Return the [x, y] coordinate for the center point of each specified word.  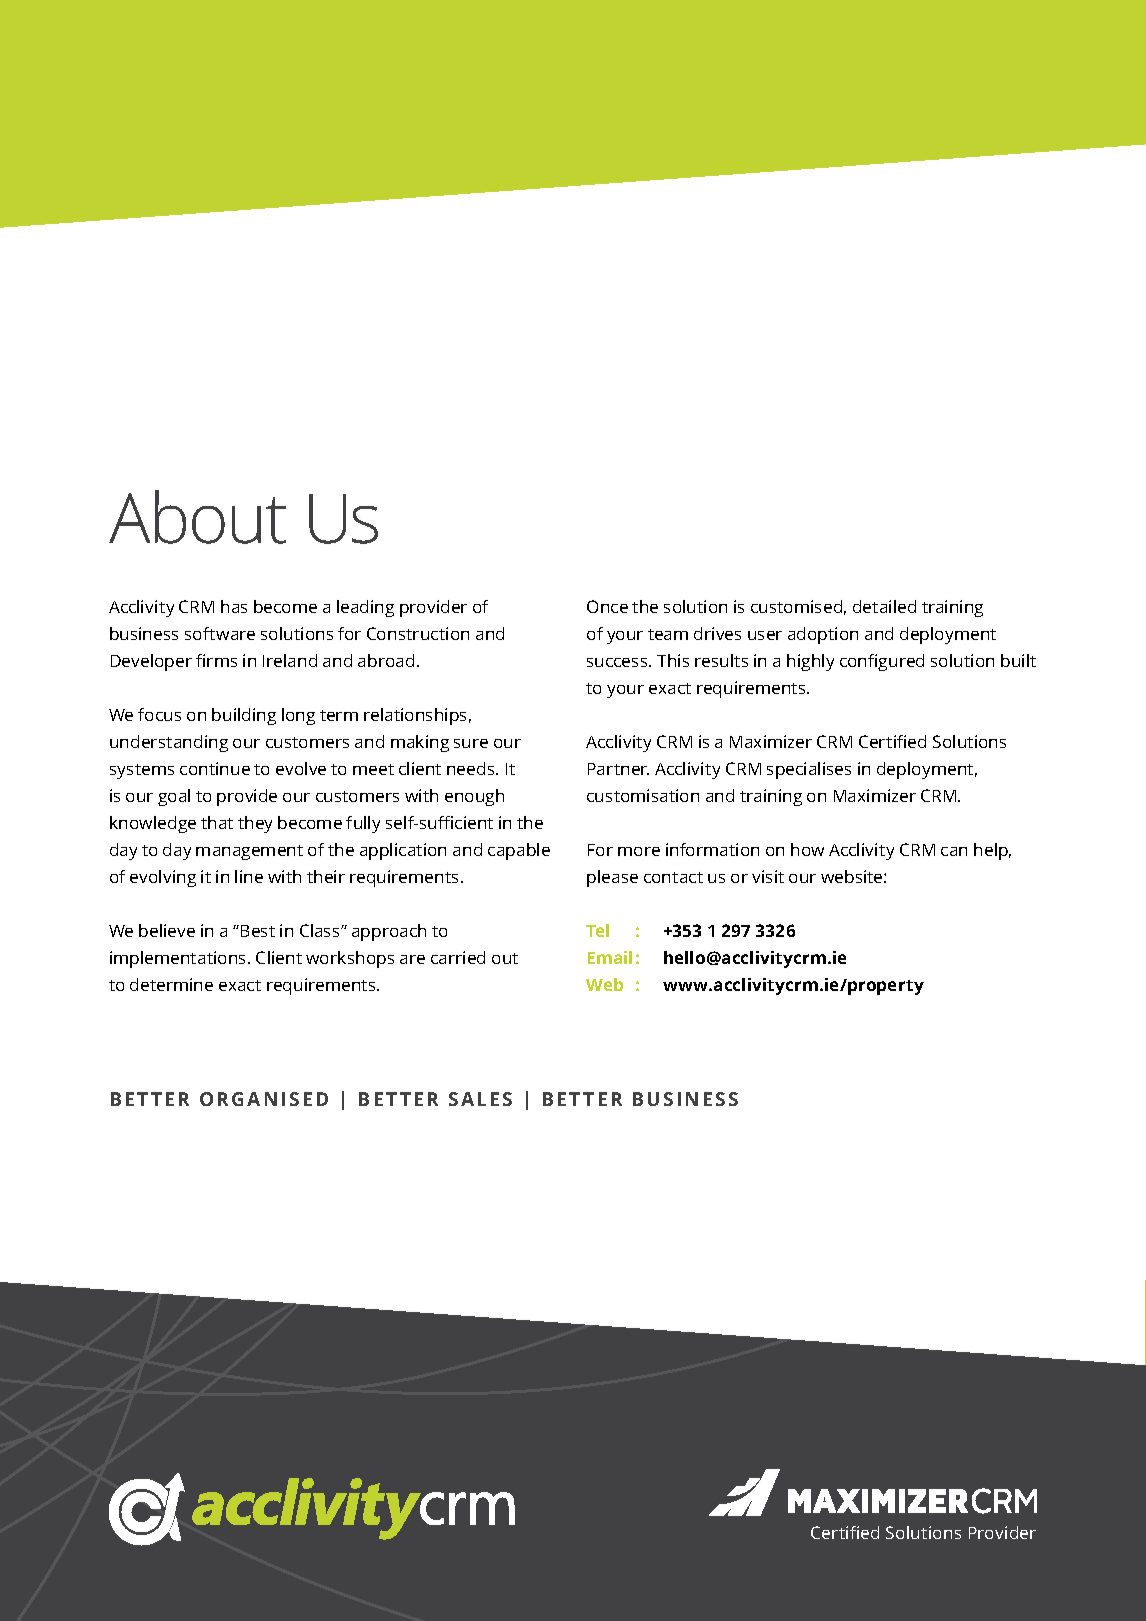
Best [258, 931]
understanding [169, 743]
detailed [884, 606]
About [197, 517]
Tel [597, 930]
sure [471, 743]
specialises [809, 770]
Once [607, 606]
